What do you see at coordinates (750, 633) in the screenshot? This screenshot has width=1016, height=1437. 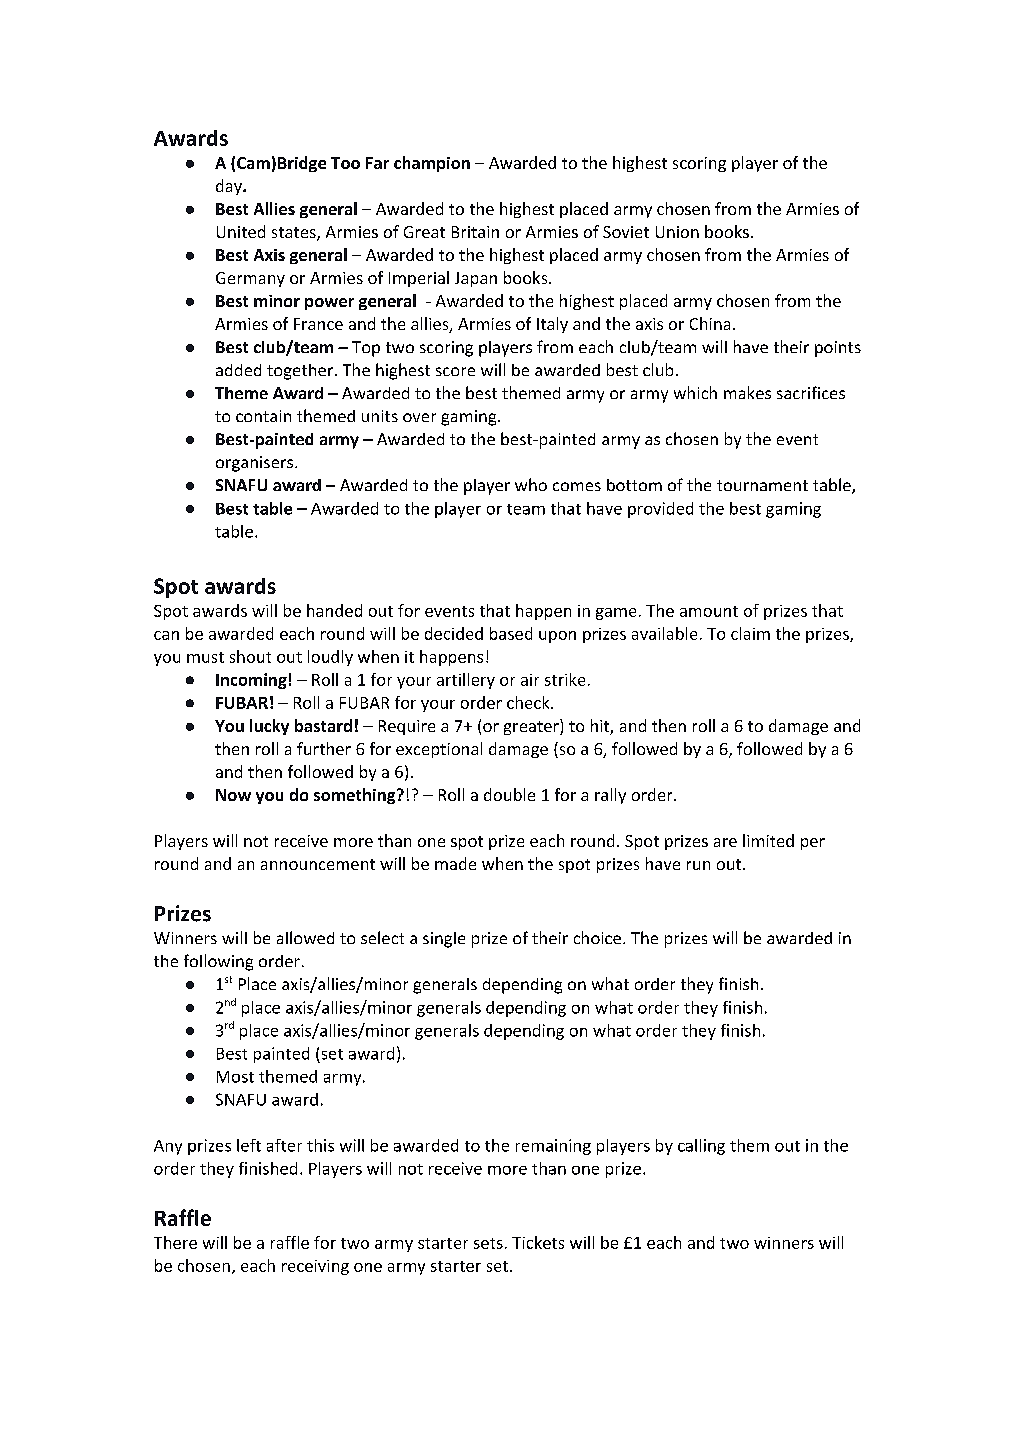 I see `claim` at bounding box center [750, 633].
